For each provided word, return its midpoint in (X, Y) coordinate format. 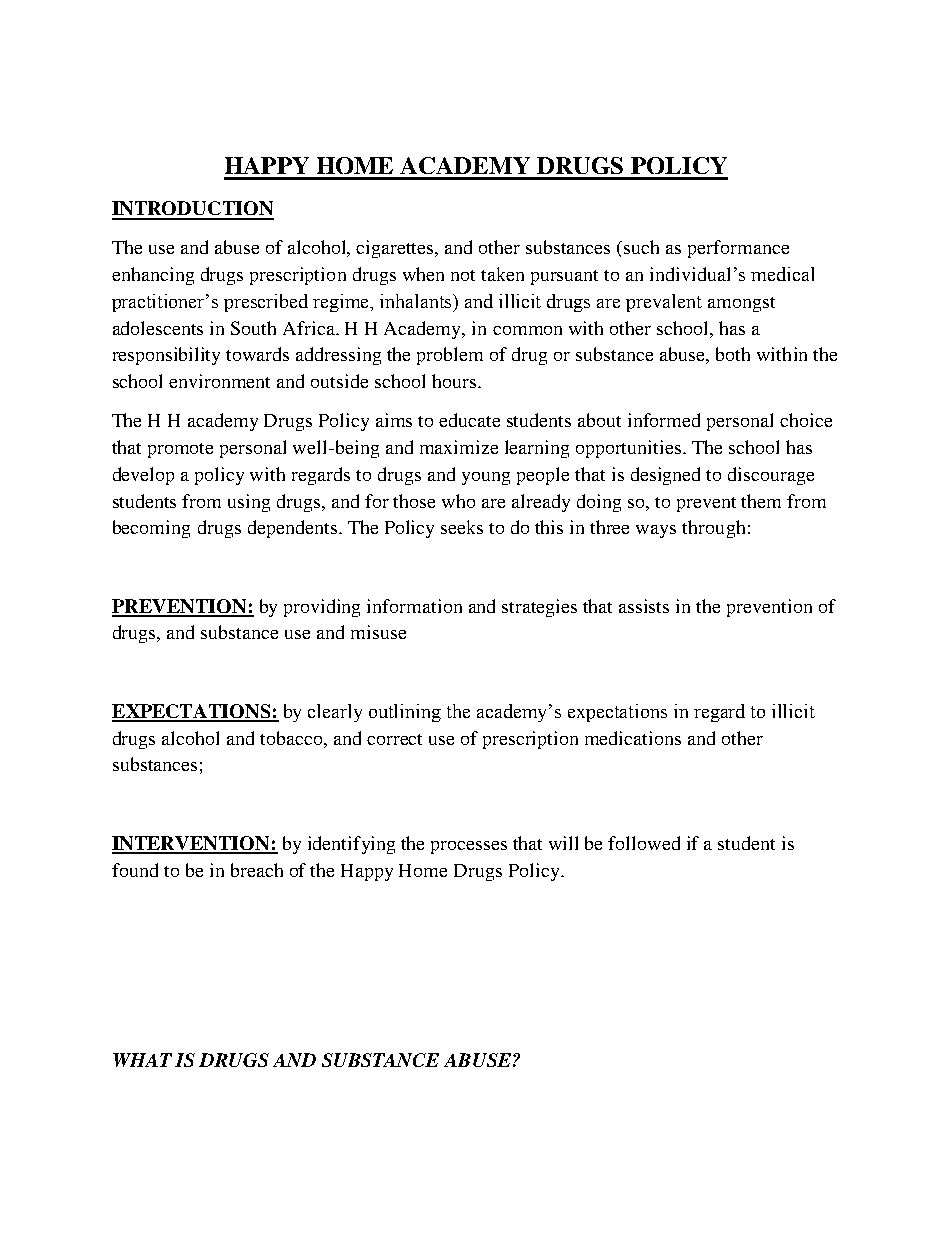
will (563, 843)
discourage (771, 476)
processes (469, 847)
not (463, 275)
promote (180, 450)
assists (644, 606)
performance (738, 249)
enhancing (153, 276)
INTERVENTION (192, 844)
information (414, 606)
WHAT (142, 1060)
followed (644, 843)
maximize (459, 447)
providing (322, 608)
